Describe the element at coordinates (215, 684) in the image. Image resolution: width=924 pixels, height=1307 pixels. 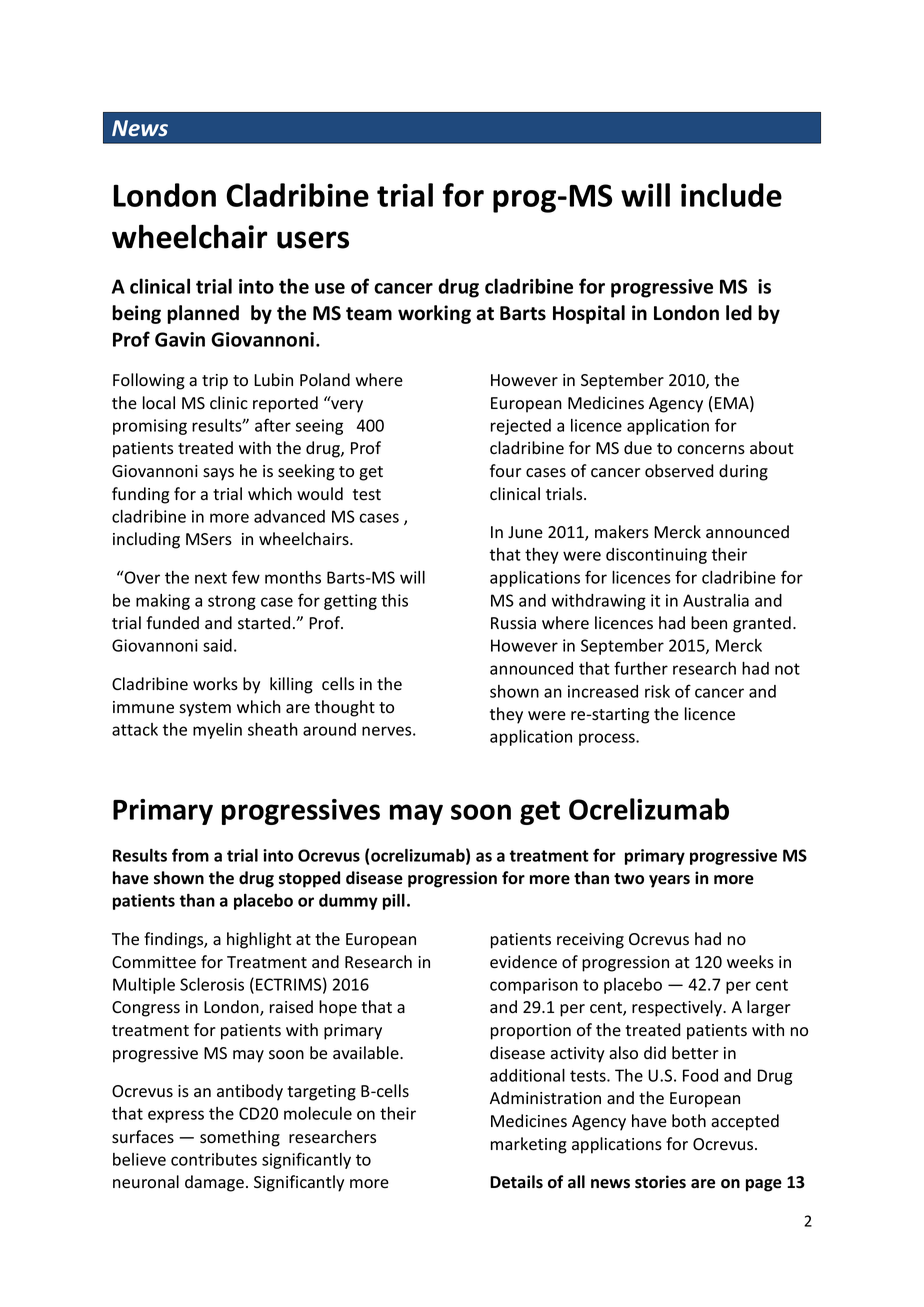
I see `works` at that location.
